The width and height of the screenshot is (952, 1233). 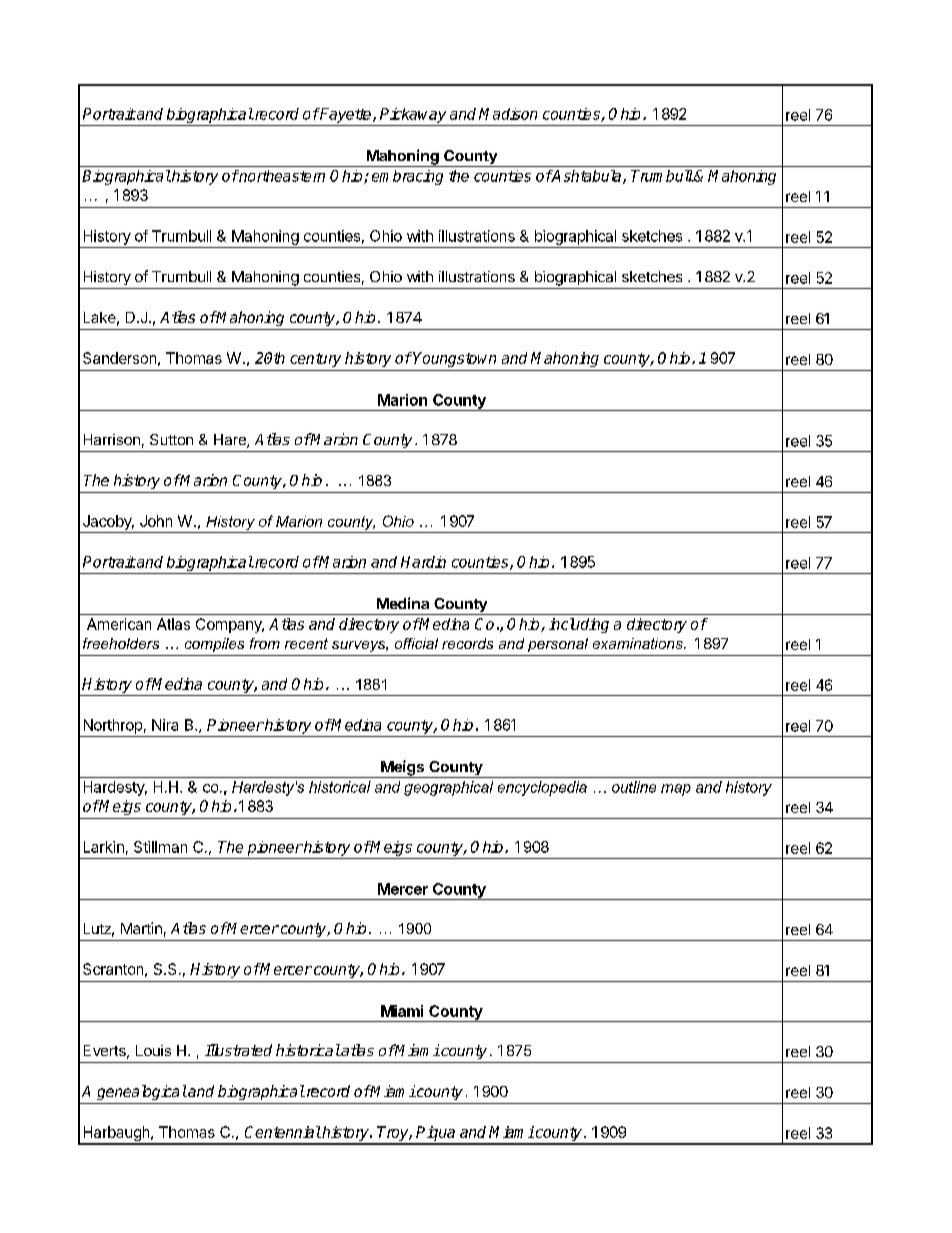 What do you see at coordinates (281, 176) in the screenshot?
I see `northeastern` at bounding box center [281, 176].
